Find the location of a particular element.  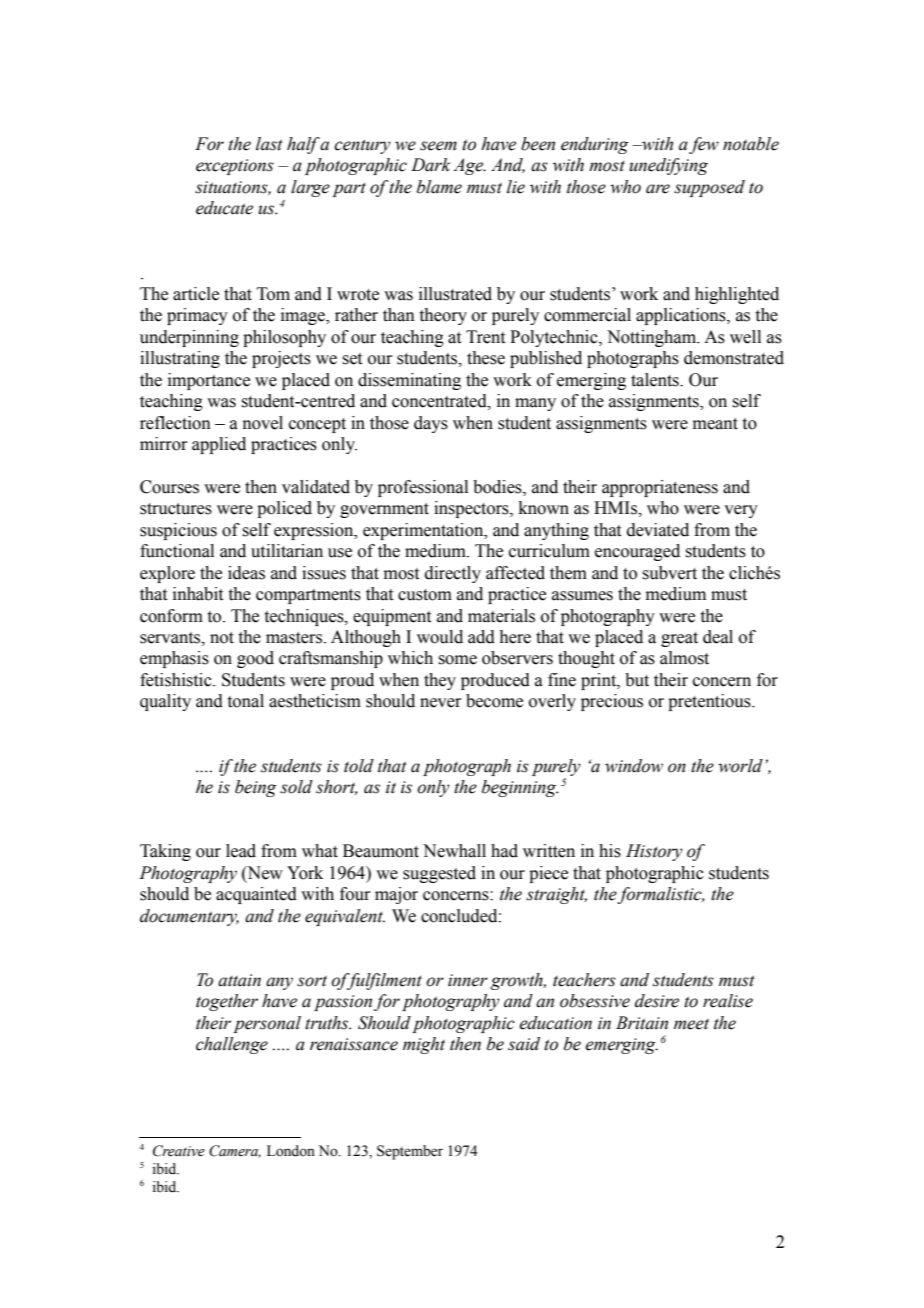

blame is located at coordinates (439, 187).
